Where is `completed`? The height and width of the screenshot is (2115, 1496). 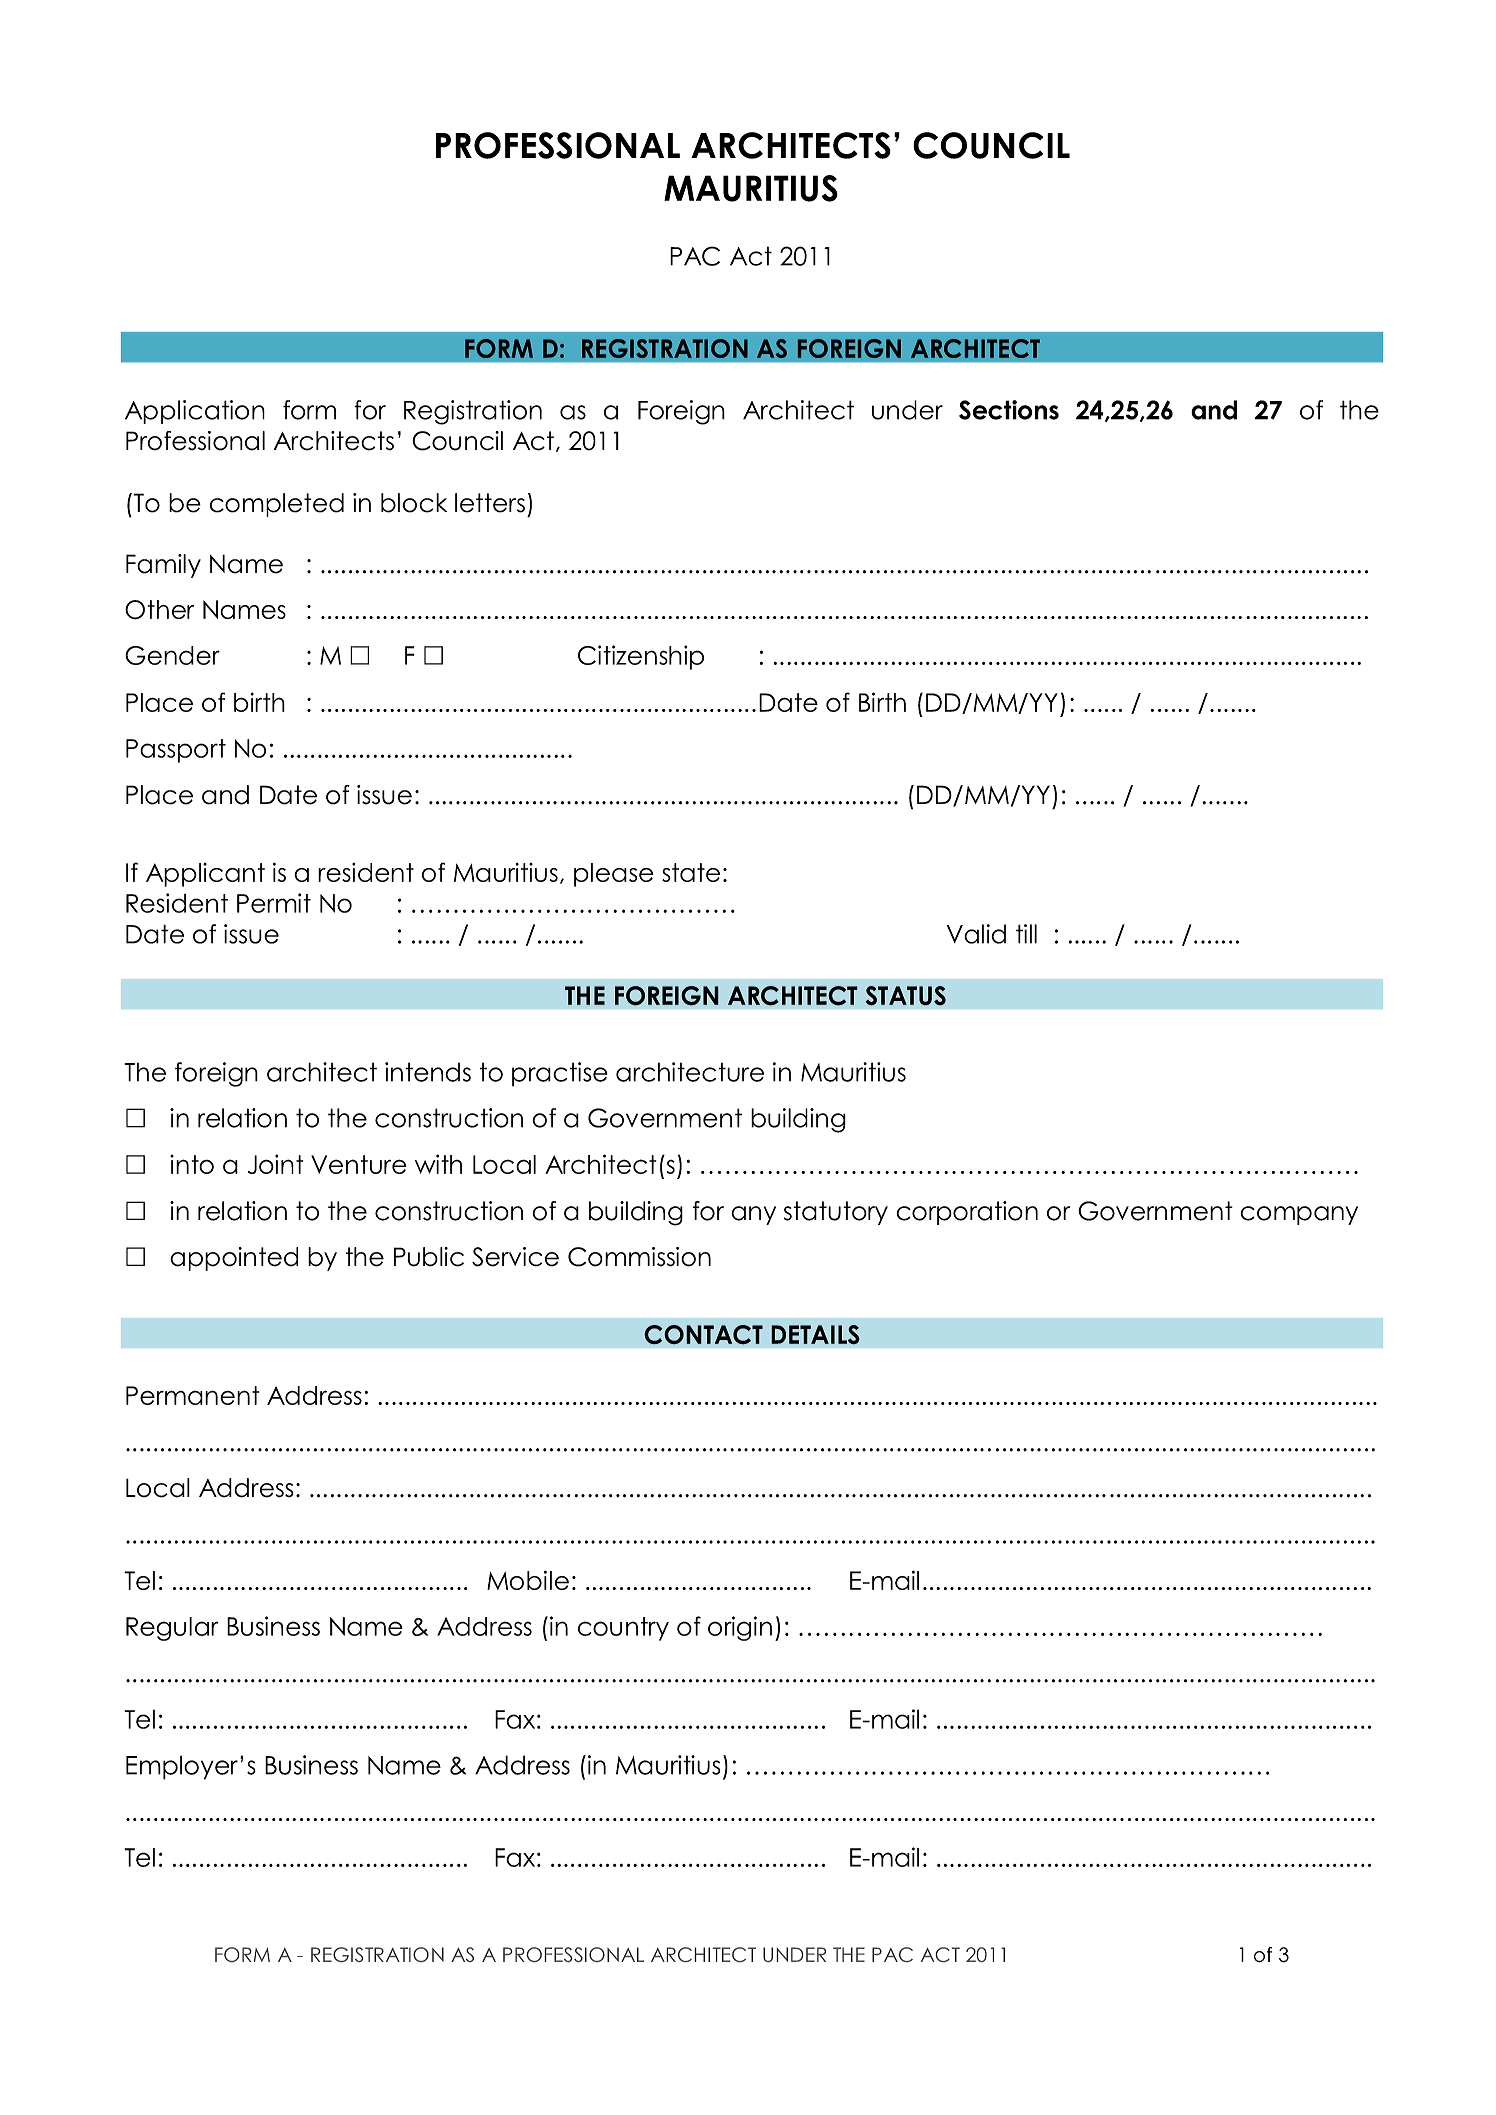 completed is located at coordinates (277, 505).
